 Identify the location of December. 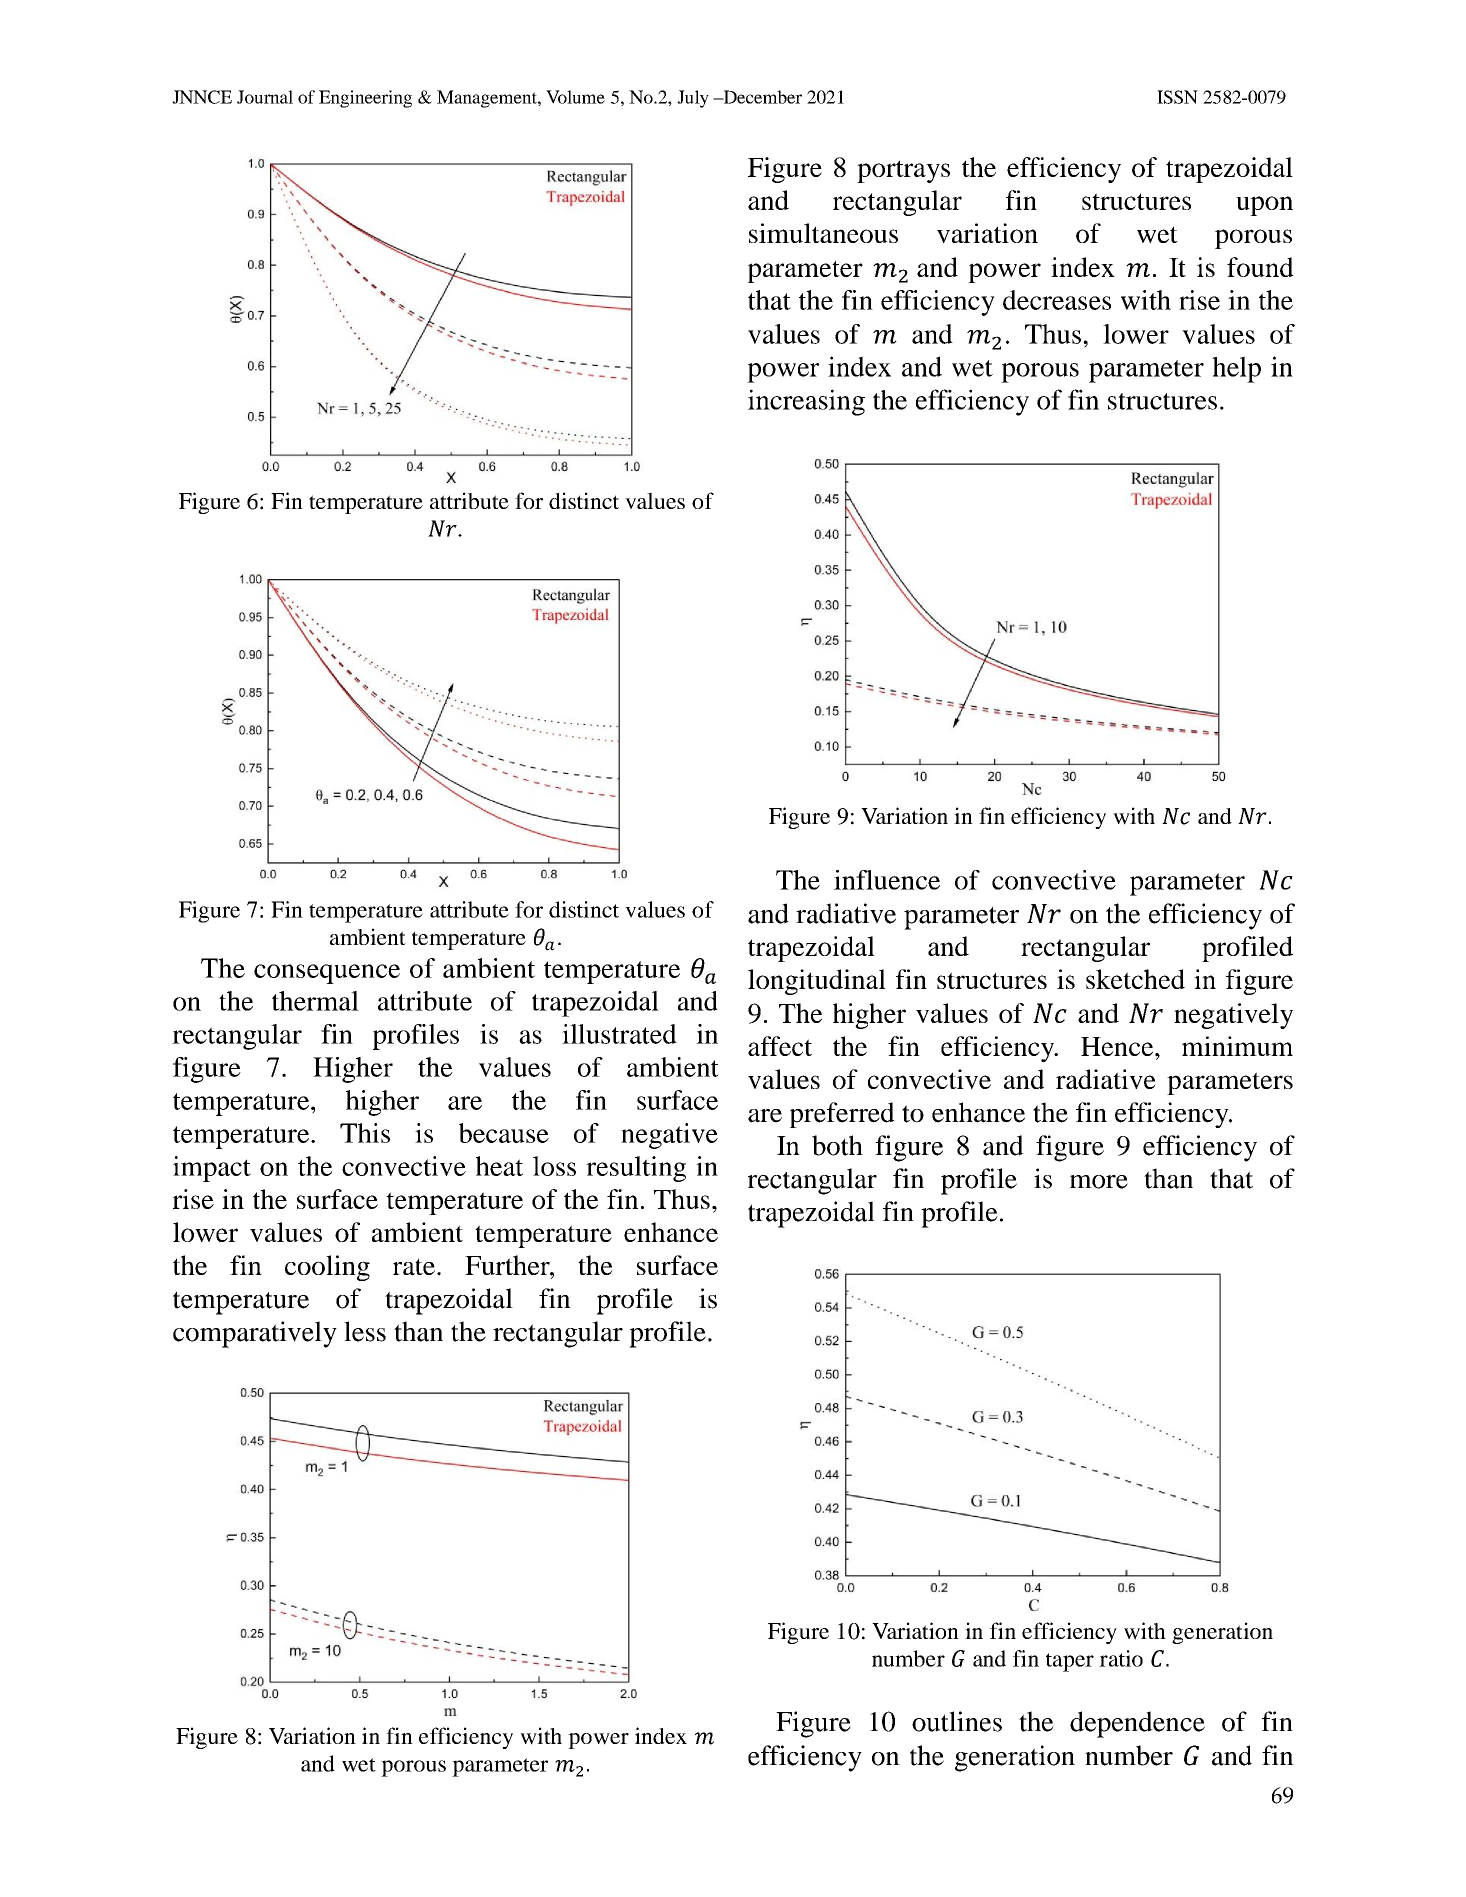
(761, 97).
